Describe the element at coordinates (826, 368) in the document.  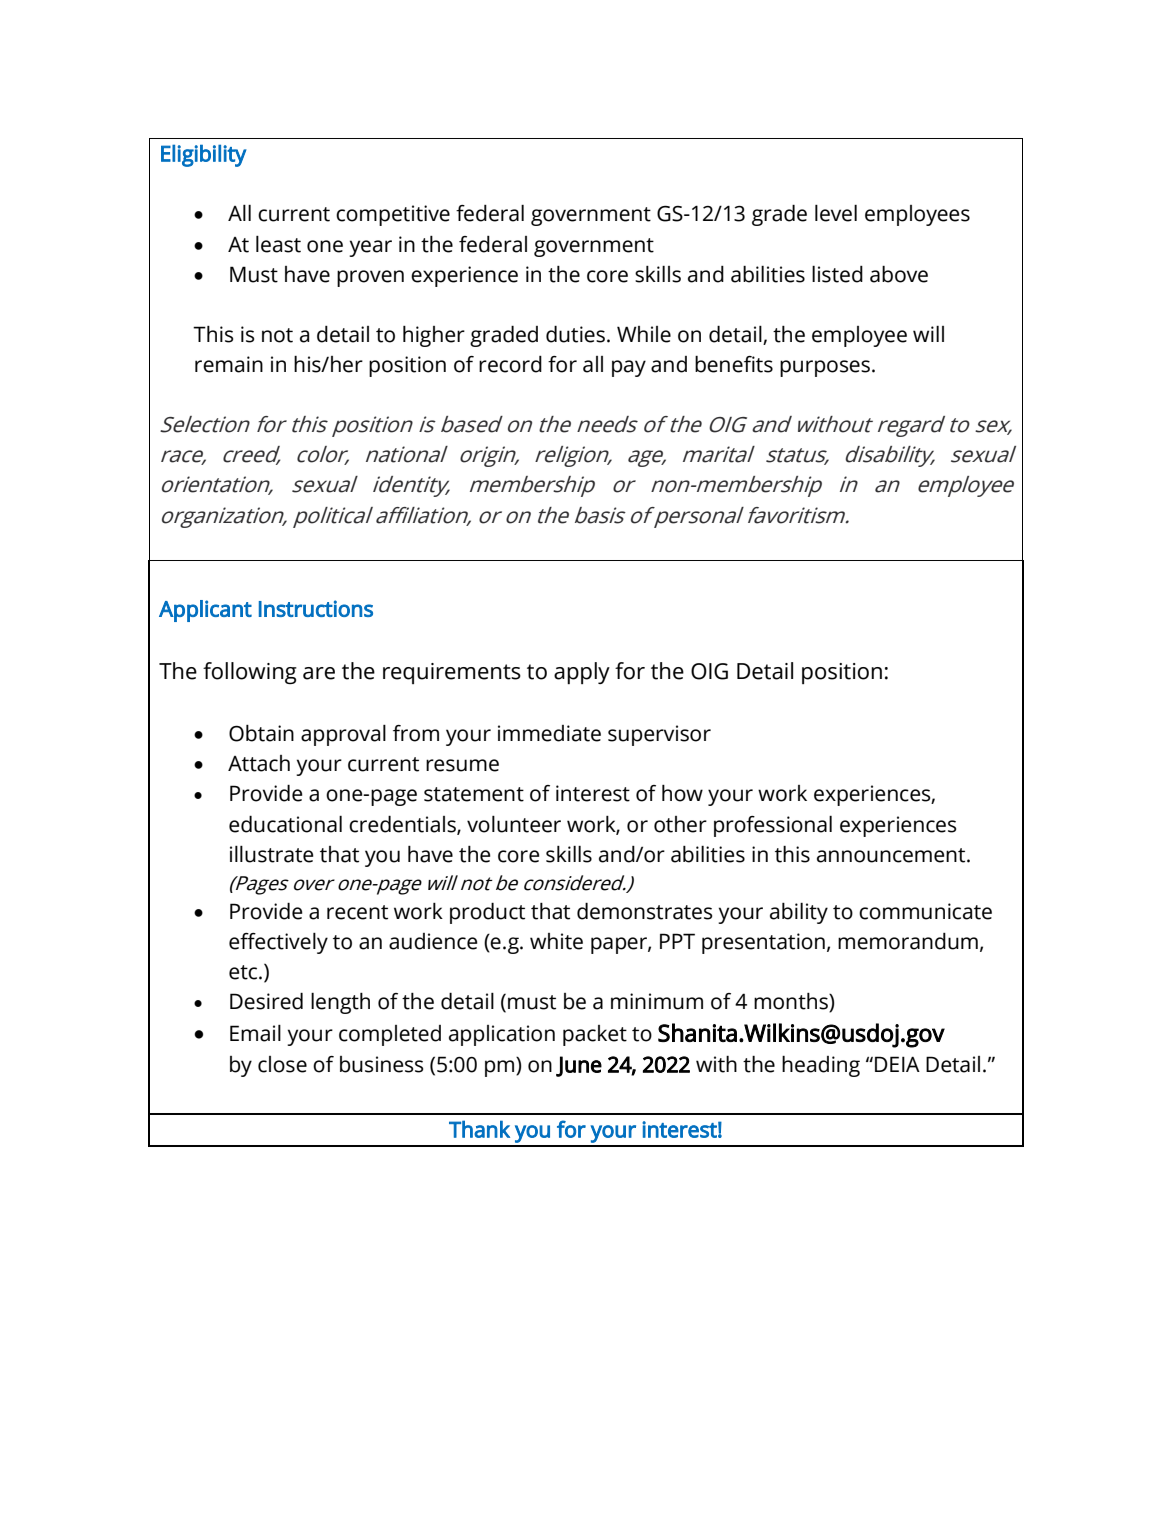
I see `purposes` at that location.
